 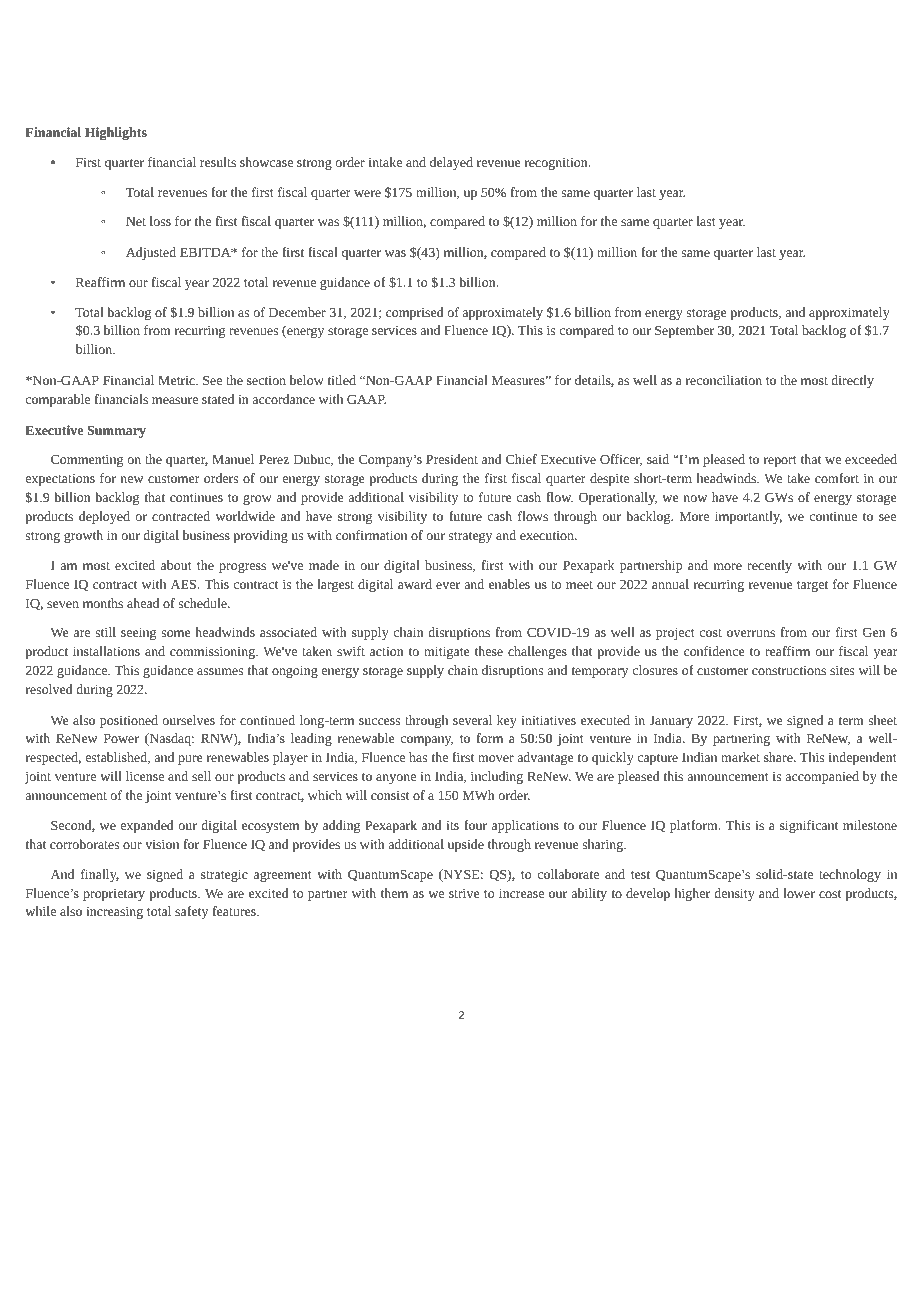 I want to click on importantly, so click(x=748, y=517).
